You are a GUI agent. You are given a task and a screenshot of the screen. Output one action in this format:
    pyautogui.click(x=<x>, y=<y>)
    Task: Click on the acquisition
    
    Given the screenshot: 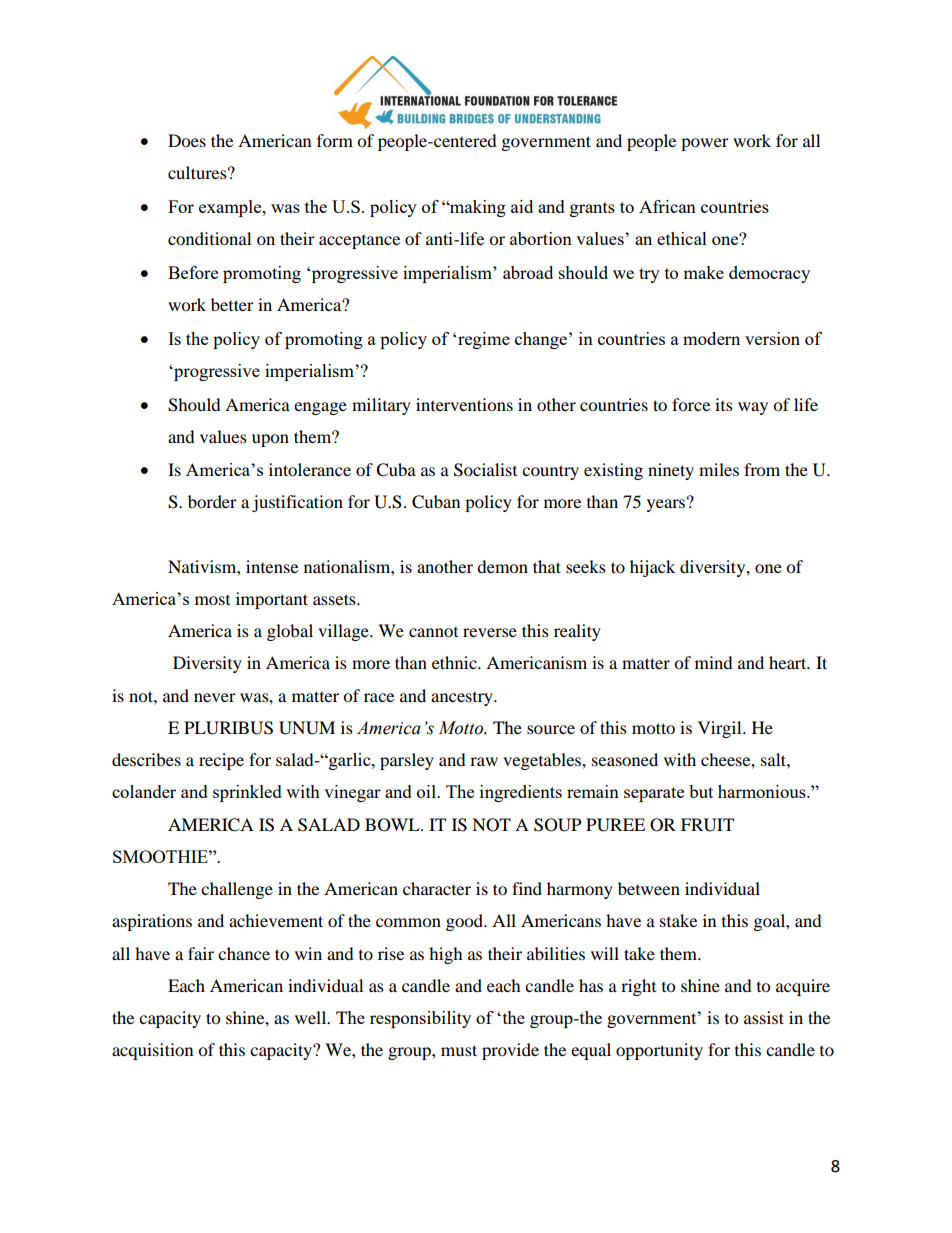 What is the action you would take?
    pyautogui.click(x=152, y=1051)
